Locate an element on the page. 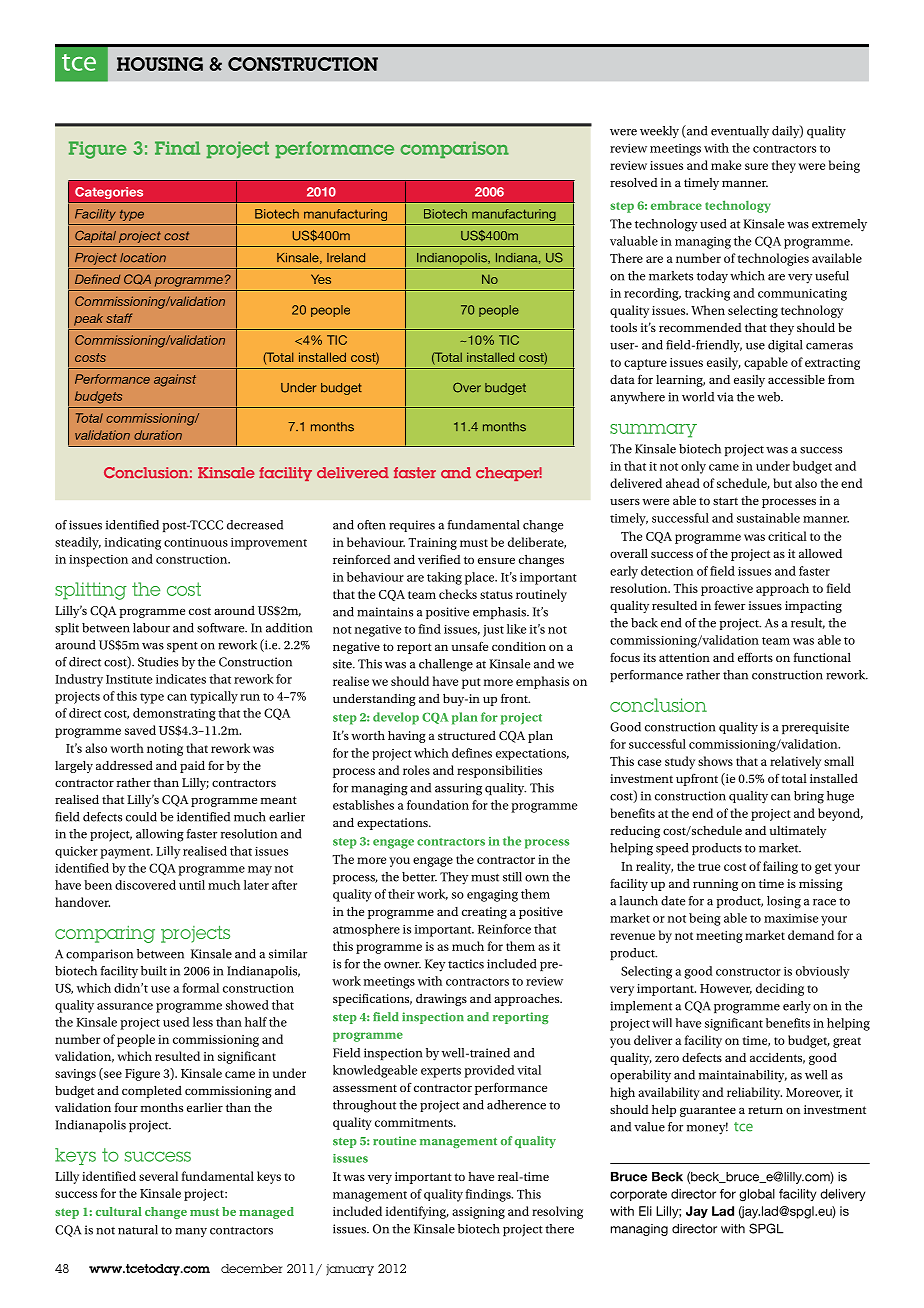 This page has width=924, height=1308. eventually is located at coordinates (740, 132).
